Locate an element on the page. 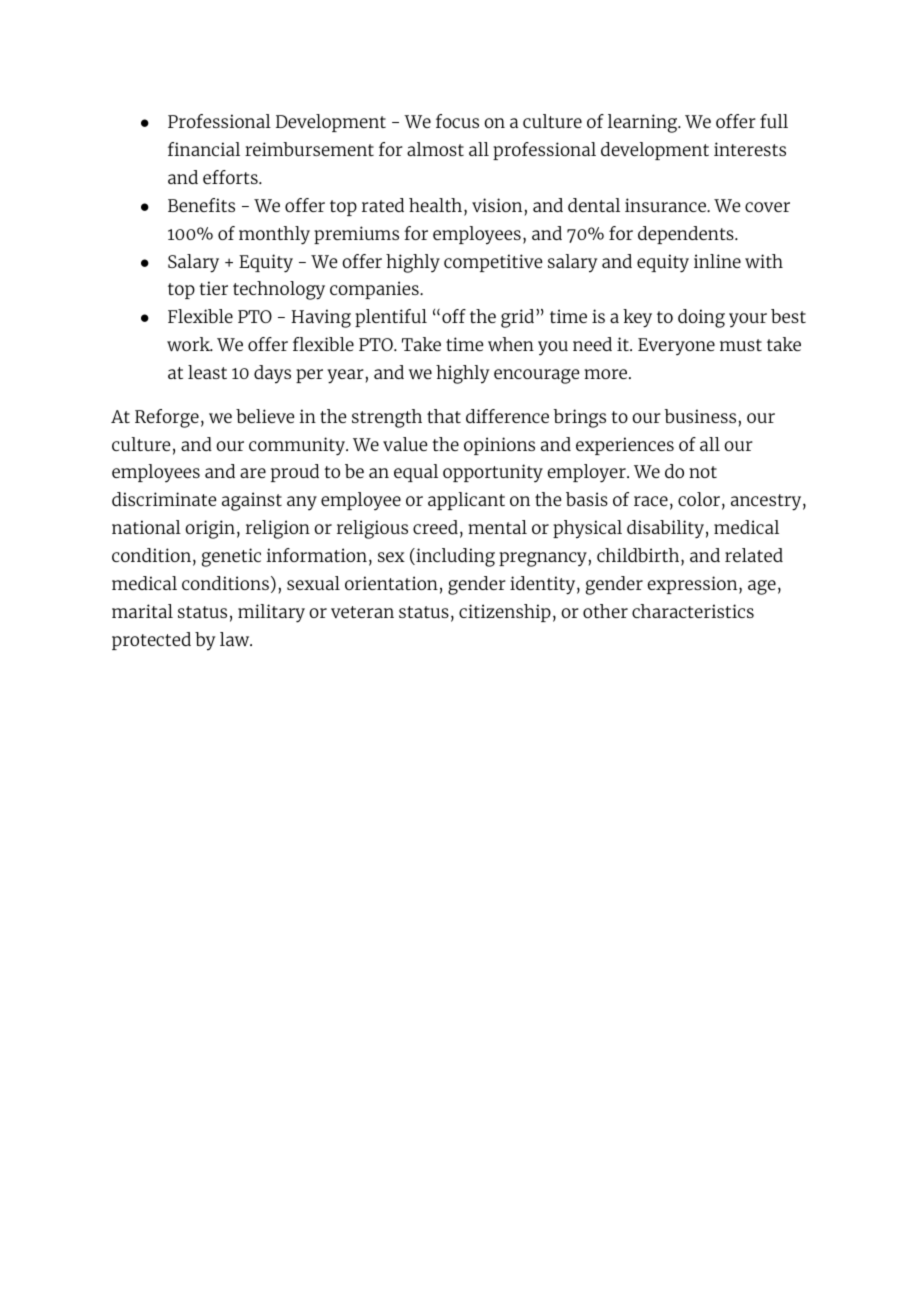  law is located at coordinates (236, 639).
